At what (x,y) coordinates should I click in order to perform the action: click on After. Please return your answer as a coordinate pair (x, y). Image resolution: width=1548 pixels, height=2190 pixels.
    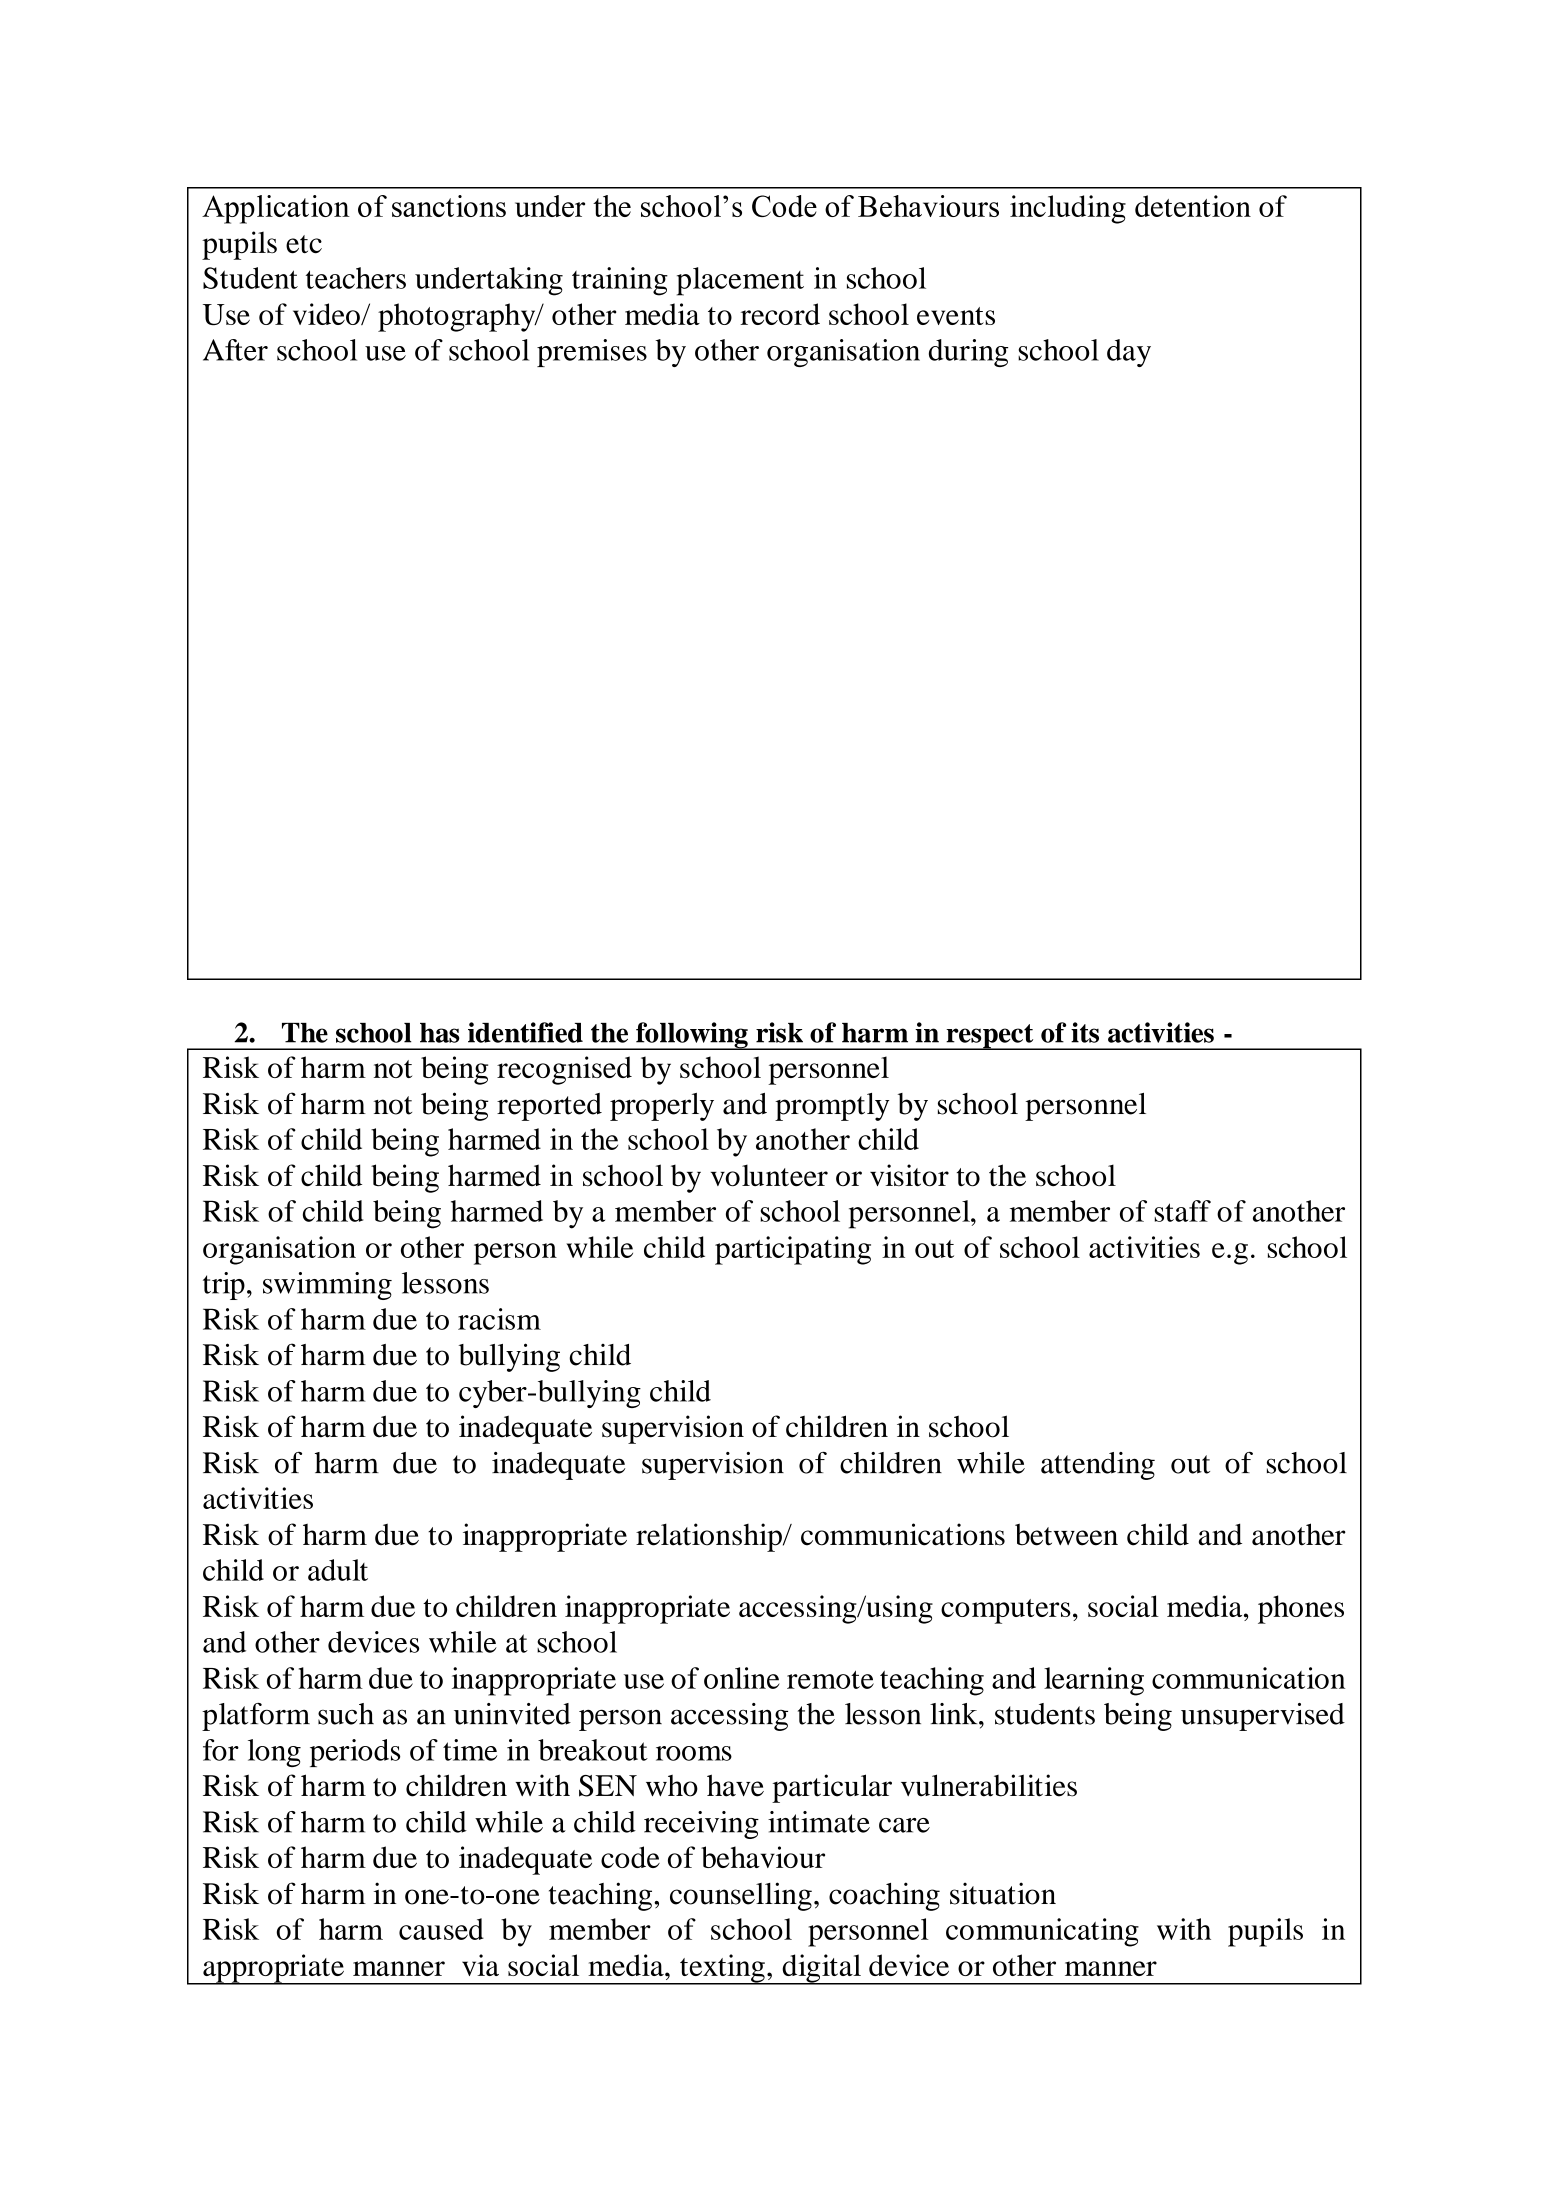
    Looking at the image, I should click on (235, 350).
